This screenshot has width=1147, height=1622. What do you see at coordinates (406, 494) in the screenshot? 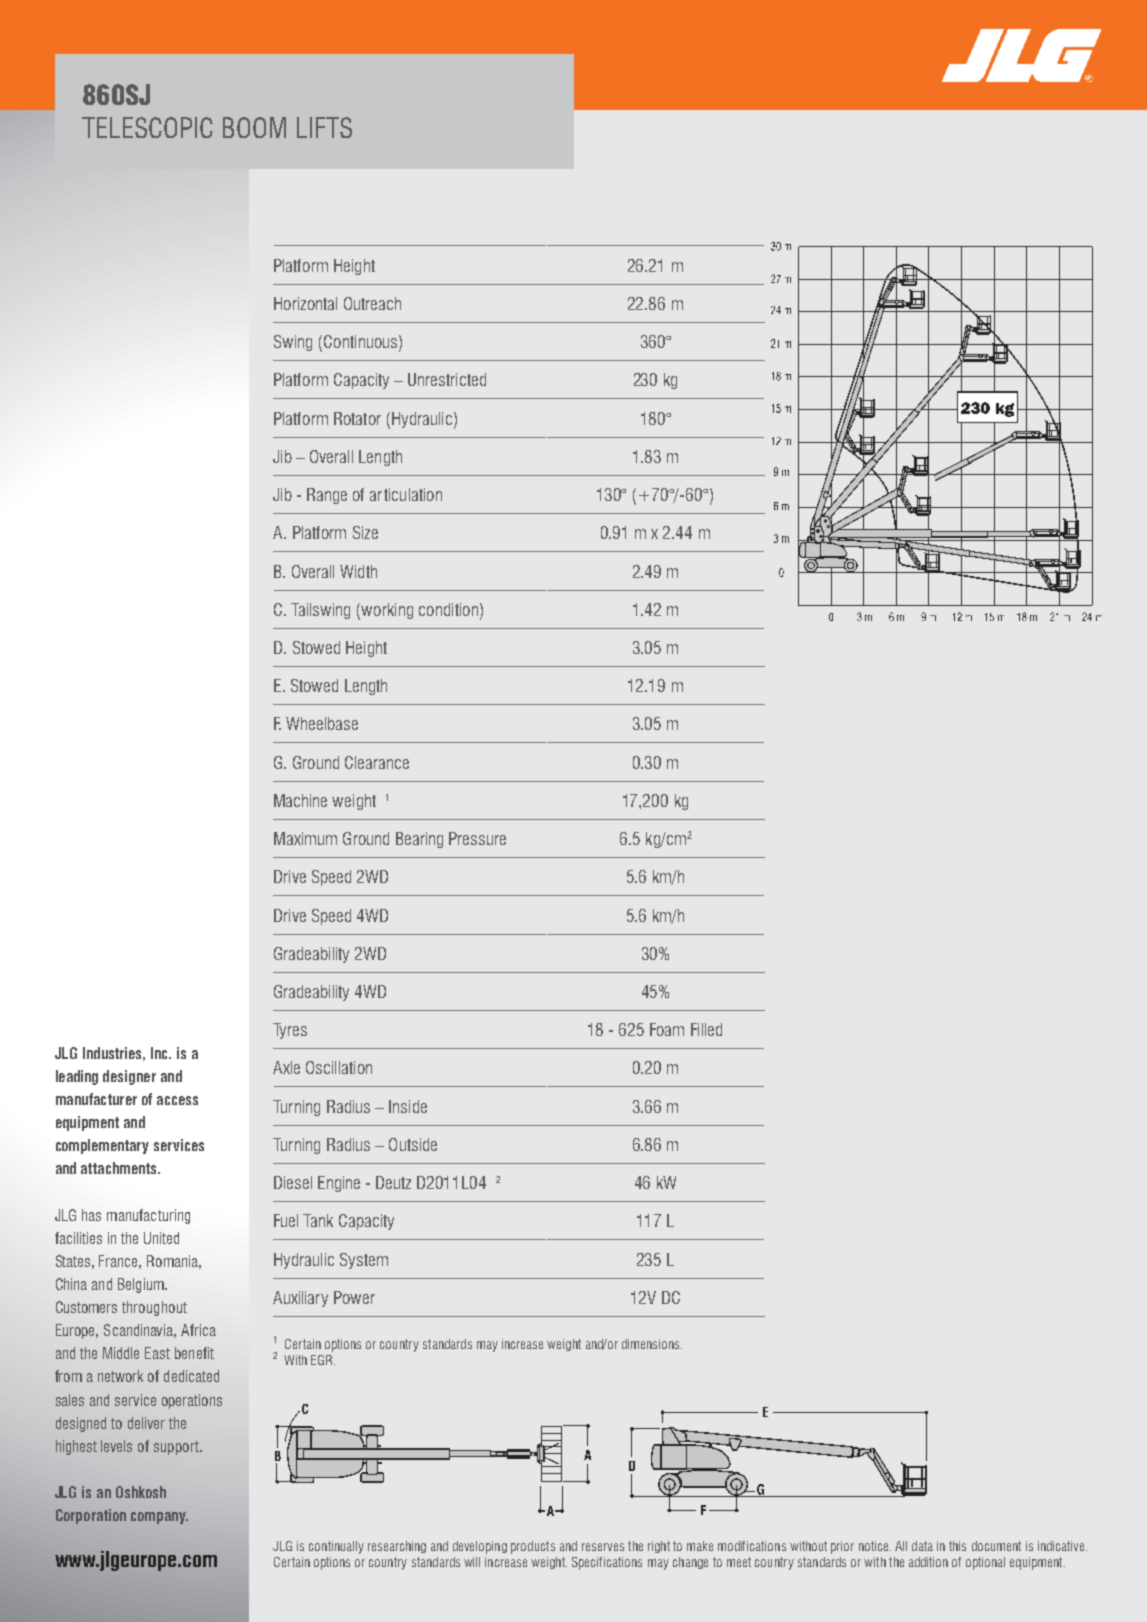
I see `articulation` at bounding box center [406, 494].
